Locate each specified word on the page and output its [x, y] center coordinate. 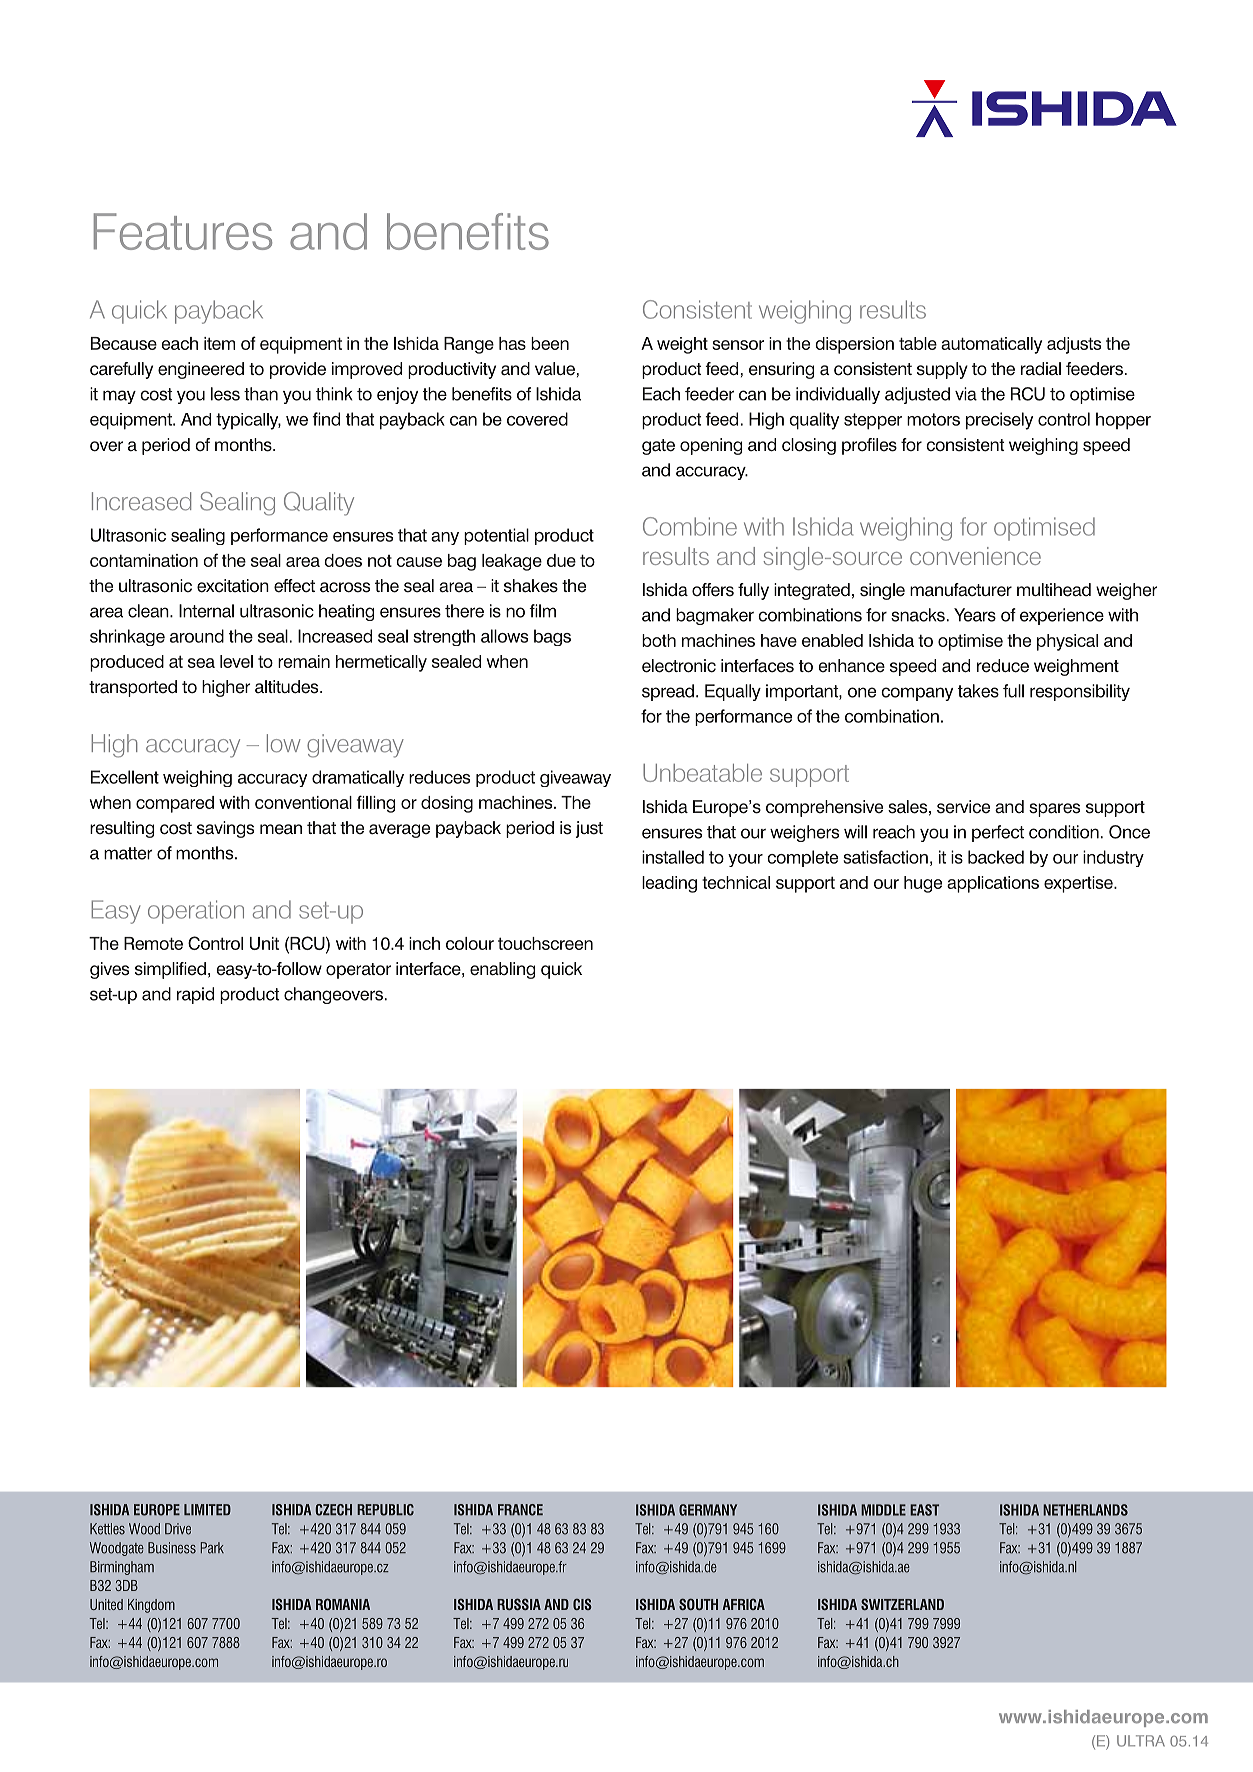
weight [682, 345]
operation [196, 912]
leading [669, 884]
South [698, 1604]
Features [183, 231]
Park [212, 1548]
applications [993, 884]
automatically [991, 345]
